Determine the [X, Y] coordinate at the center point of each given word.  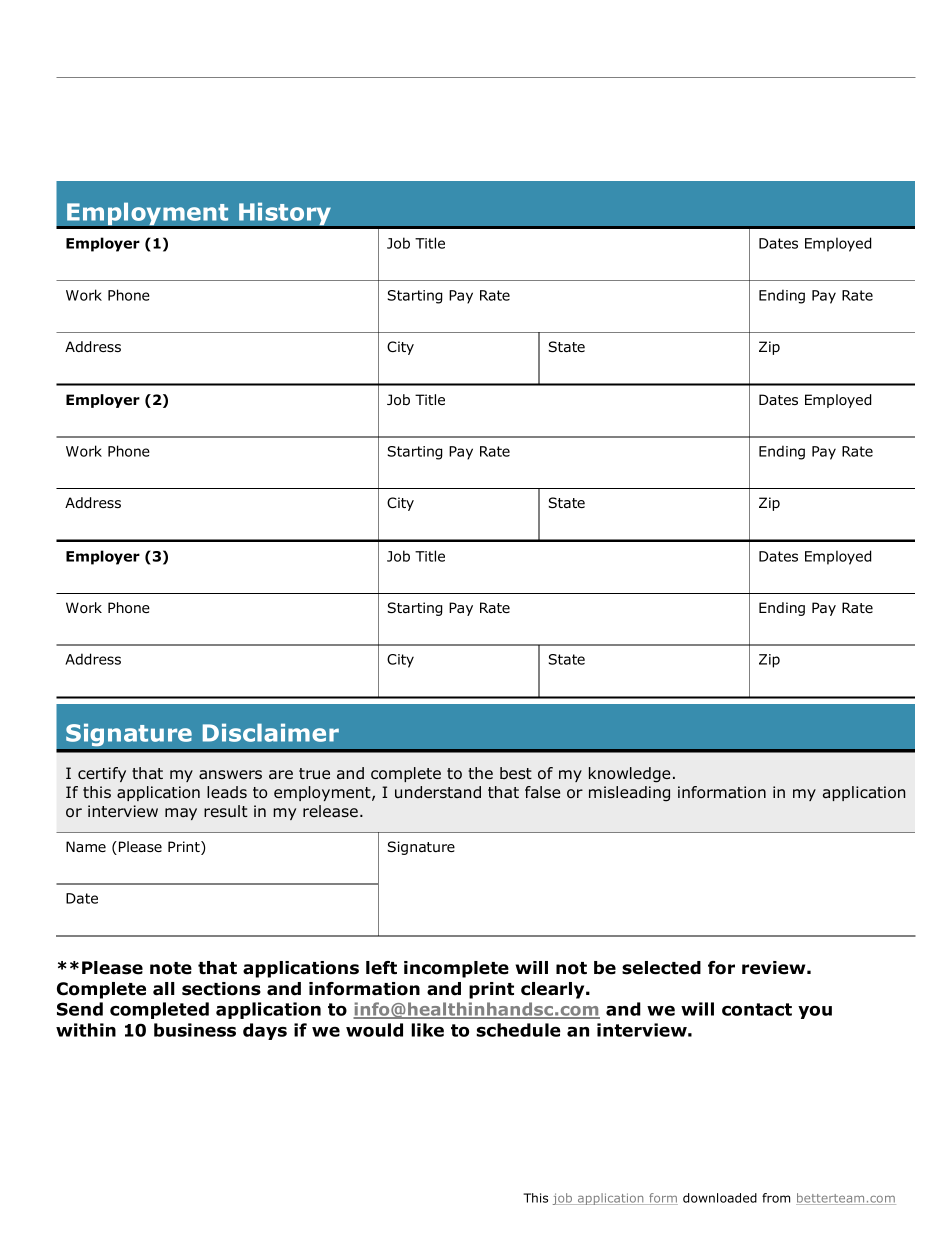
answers [230, 775]
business [195, 1030]
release [330, 811]
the [480, 773]
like [427, 1030]
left [381, 968]
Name [86, 846]
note [171, 968]
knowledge [629, 775]
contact [757, 1009]
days [265, 1031]
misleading [629, 794]
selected [661, 968]
